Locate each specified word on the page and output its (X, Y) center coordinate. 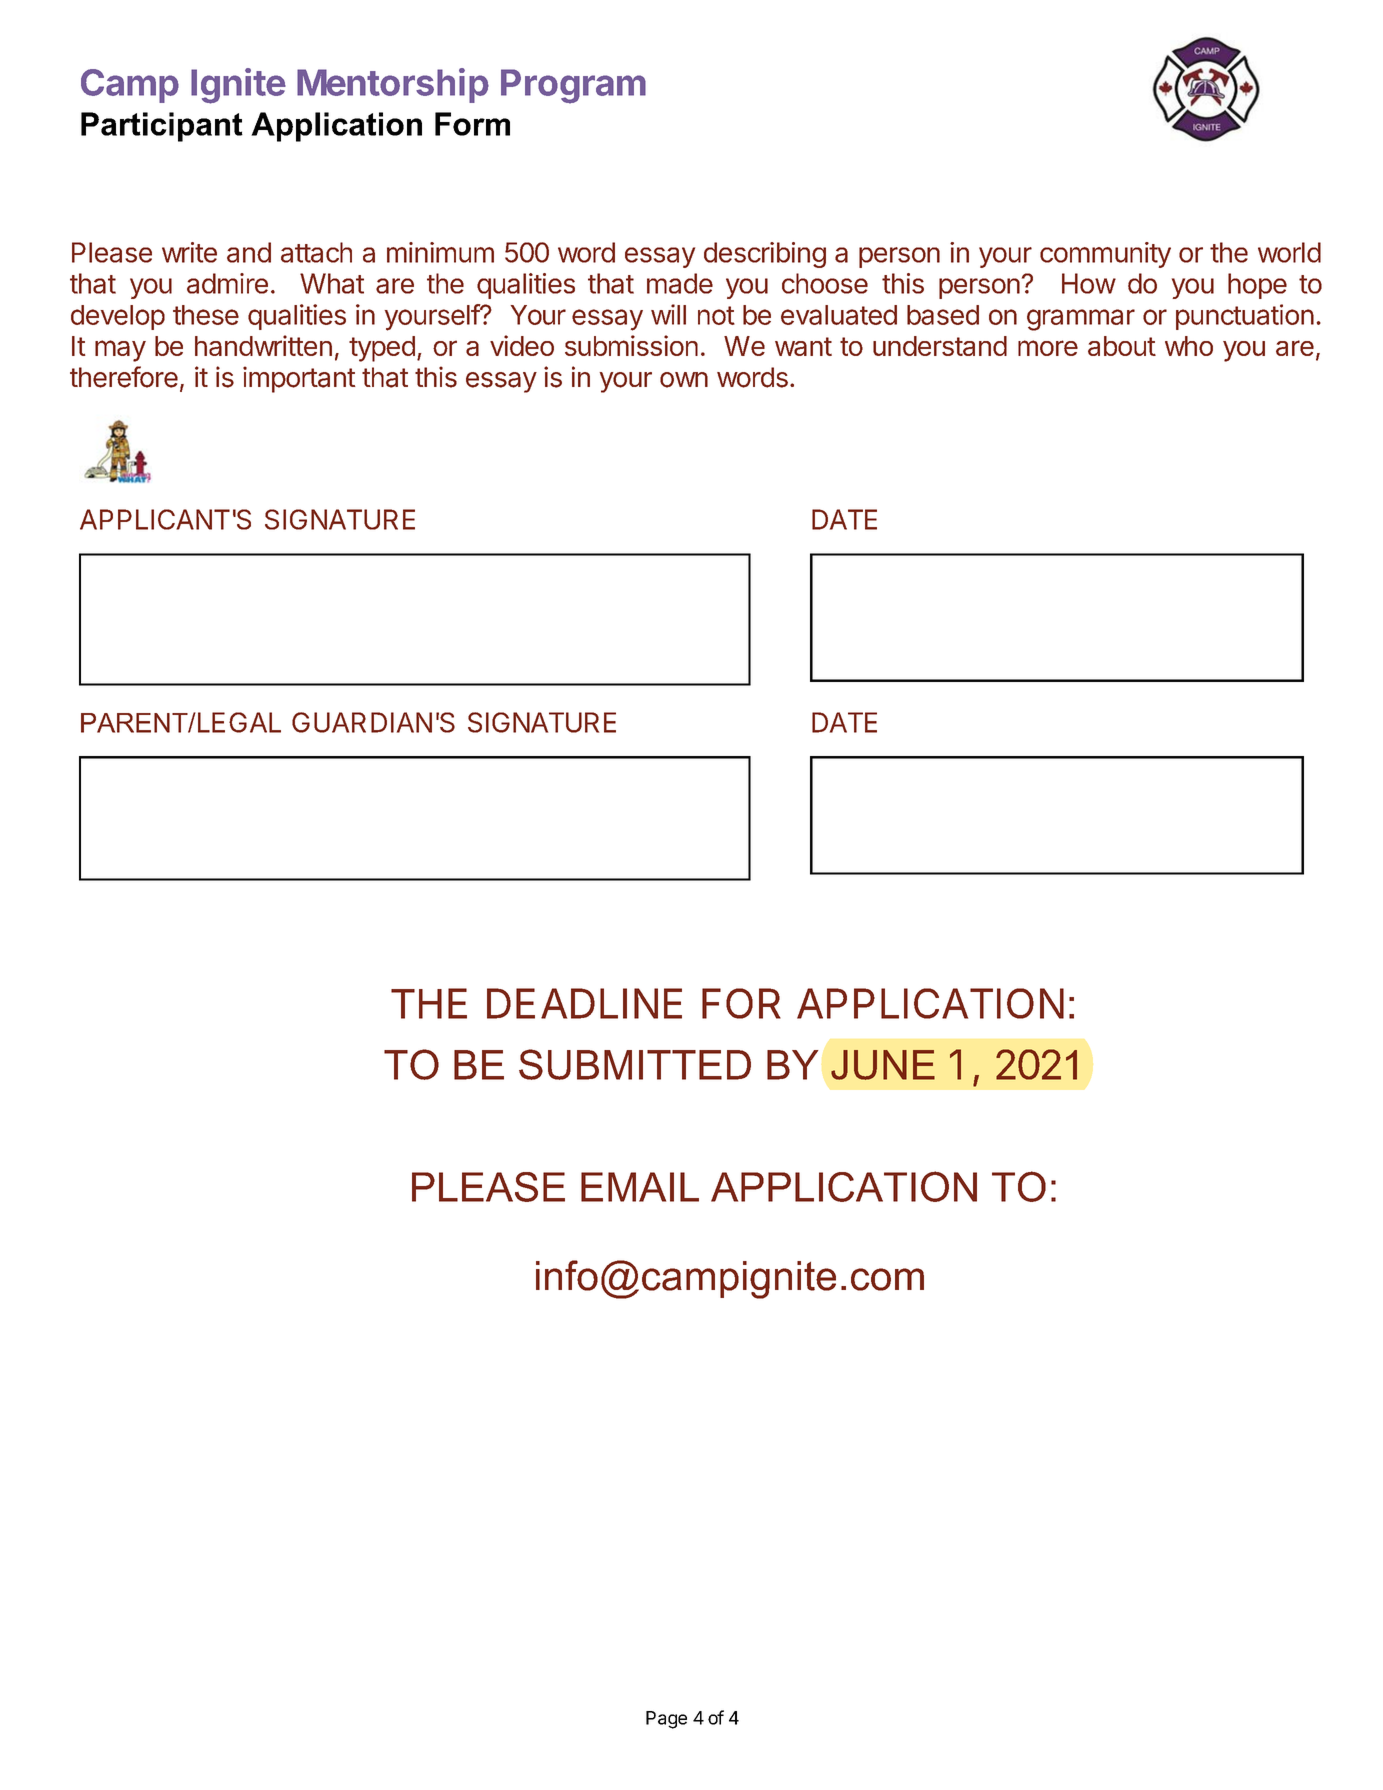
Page (666, 1720)
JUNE (883, 1065)
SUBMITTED (635, 1064)
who (1189, 346)
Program (573, 86)
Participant (162, 127)
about (1122, 346)
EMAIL (640, 1187)
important (299, 379)
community (1105, 255)
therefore (124, 377)
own (684, 380)
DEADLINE (584, 1003)
